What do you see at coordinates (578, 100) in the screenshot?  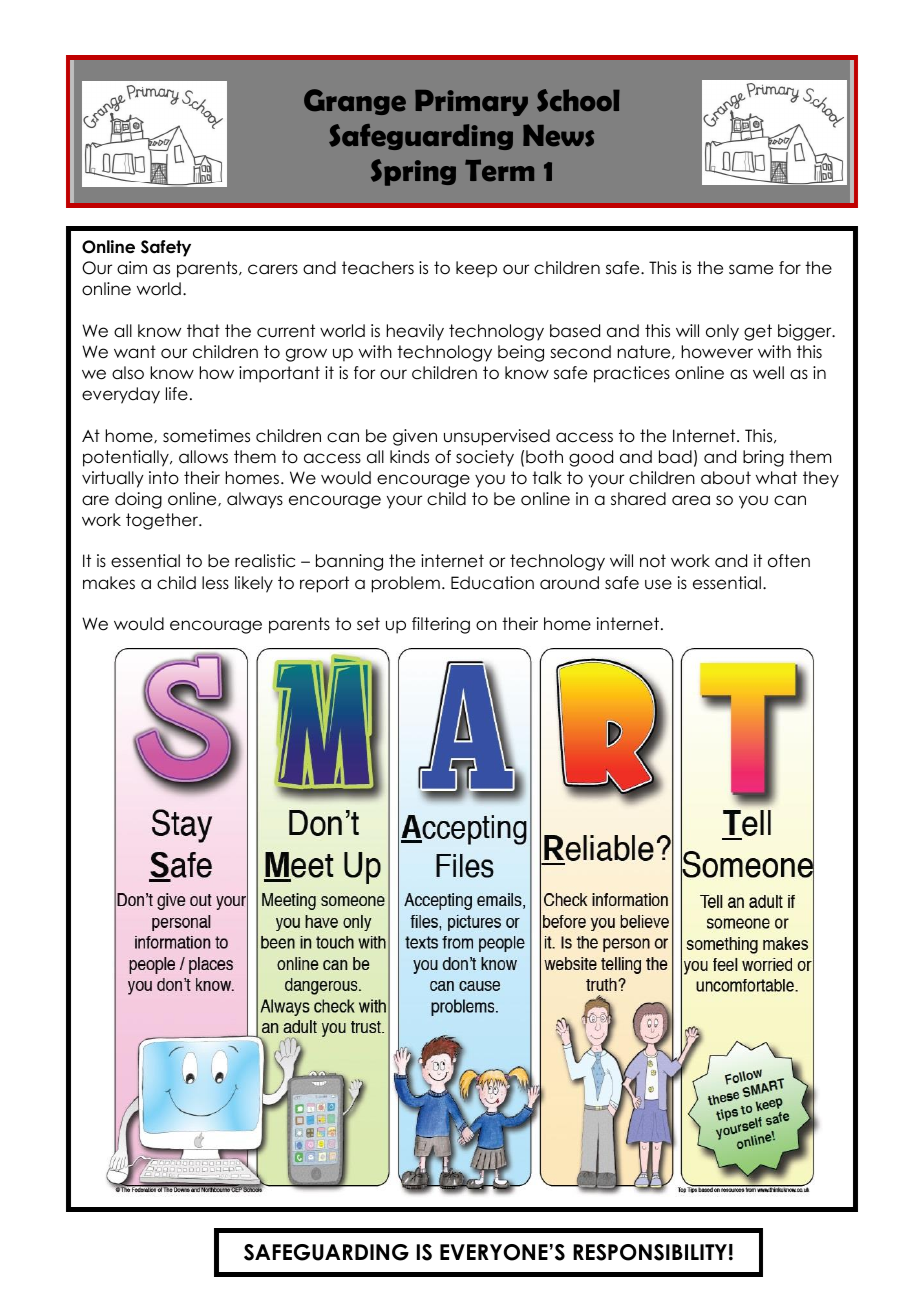 I see `School` at bounding box center [578, 100].
